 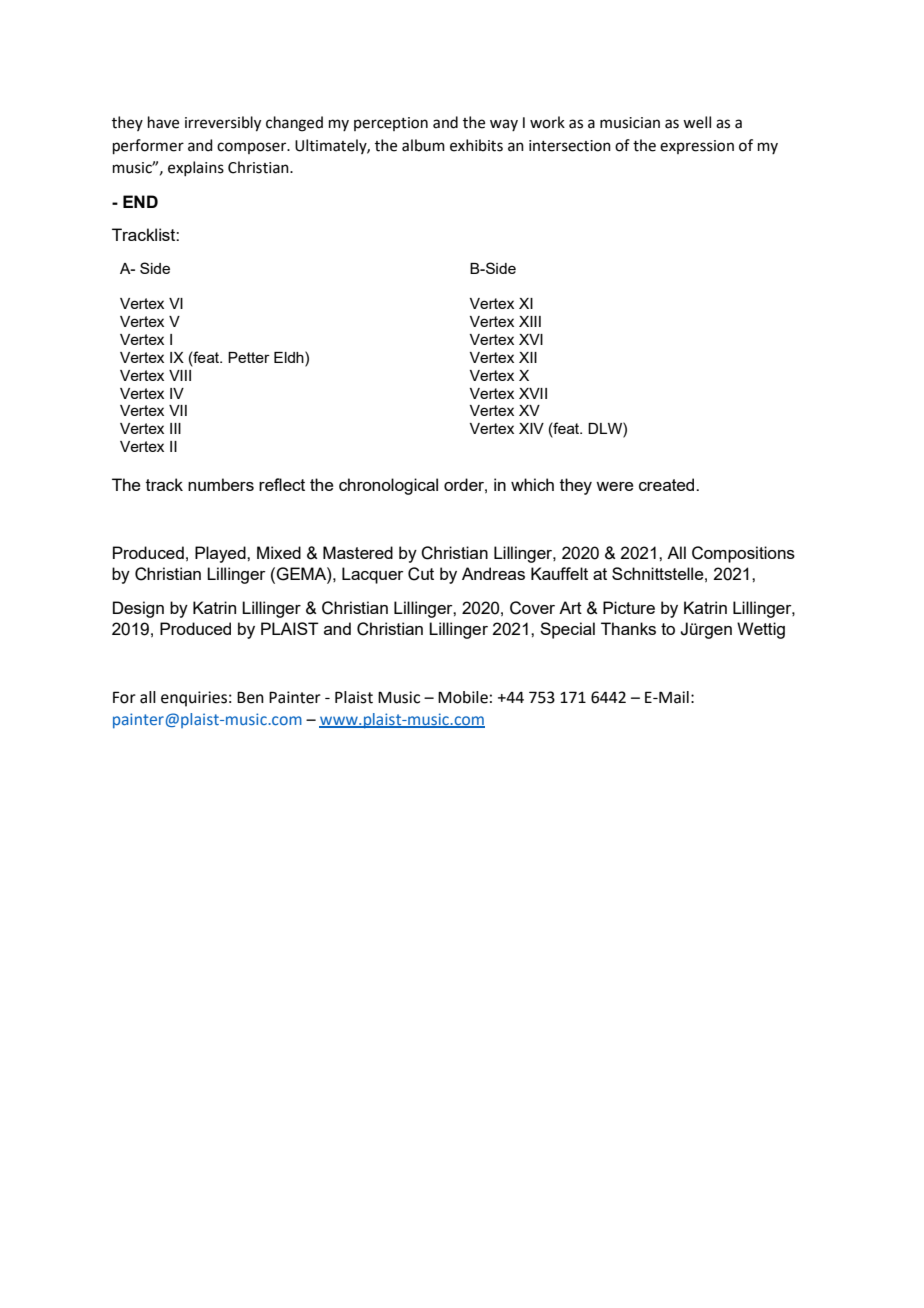 What do you see at coordinates (531, 428) in the screenshot?
I see `XIV` at bounding box center [531, 428].
